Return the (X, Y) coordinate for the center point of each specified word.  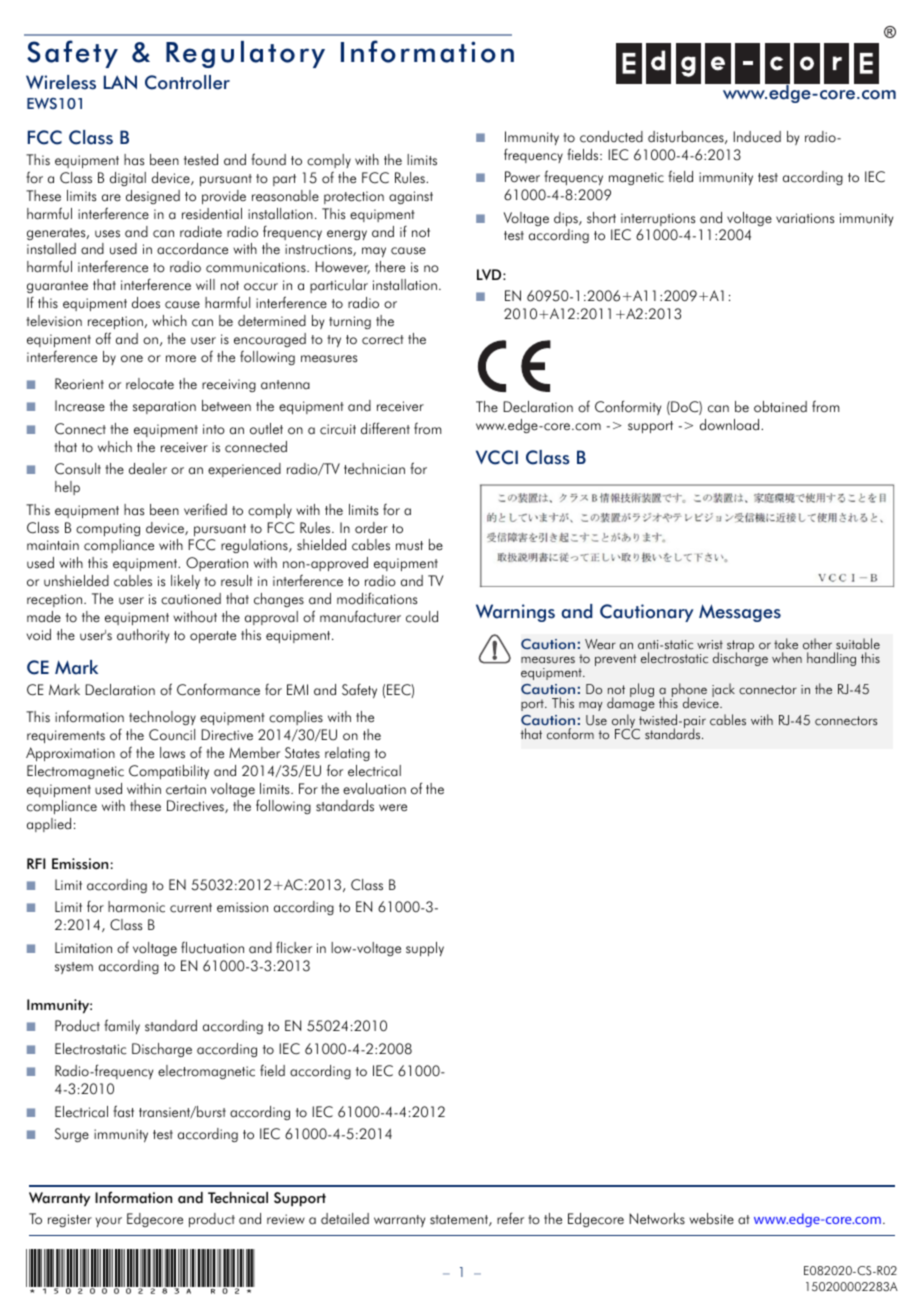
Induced (757, 137)
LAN (120, 82)
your (109, 1222)
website (711, 1219)
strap (740, 647)
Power (522, 177)
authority (143, 636)
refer (510, 1218)
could (422, 617)
